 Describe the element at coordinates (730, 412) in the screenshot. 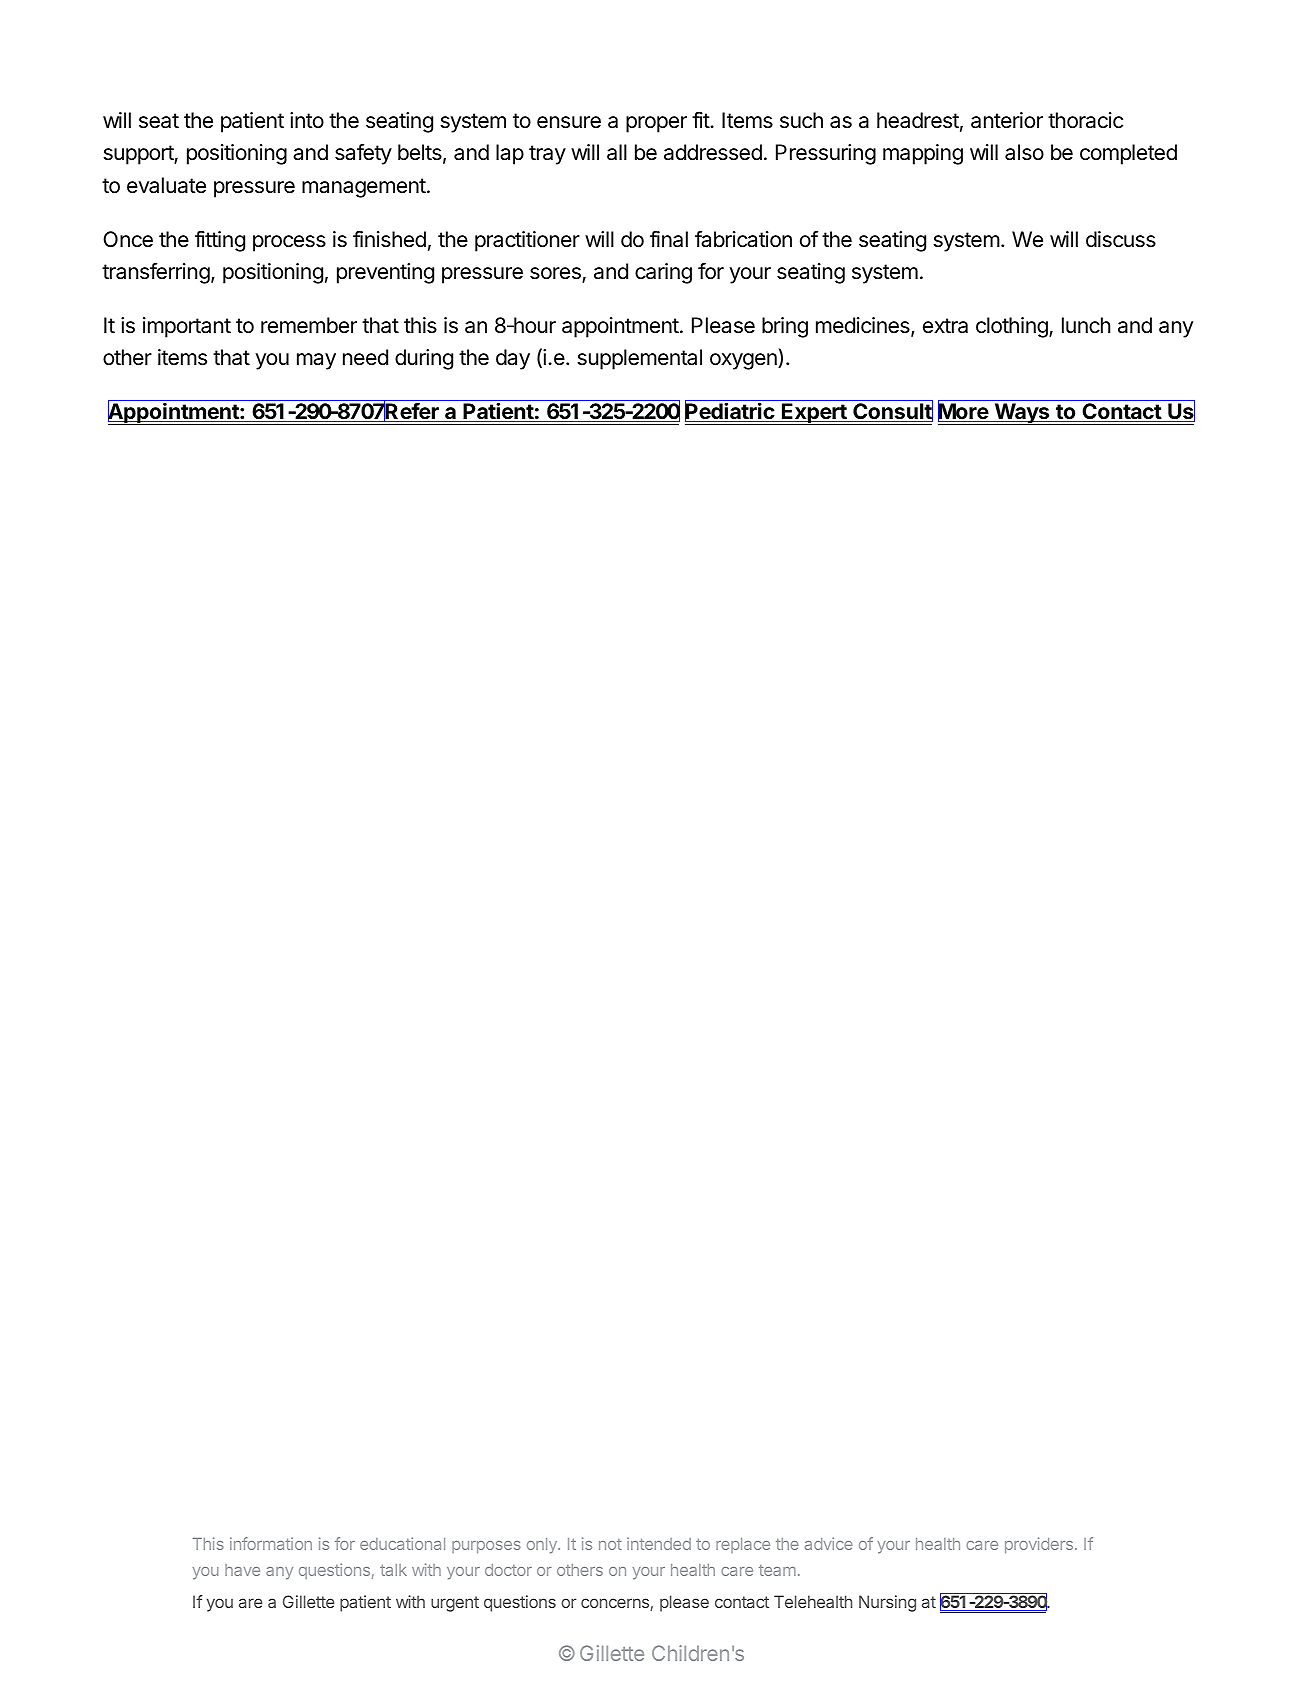

I see `Pediatric` at that location.
